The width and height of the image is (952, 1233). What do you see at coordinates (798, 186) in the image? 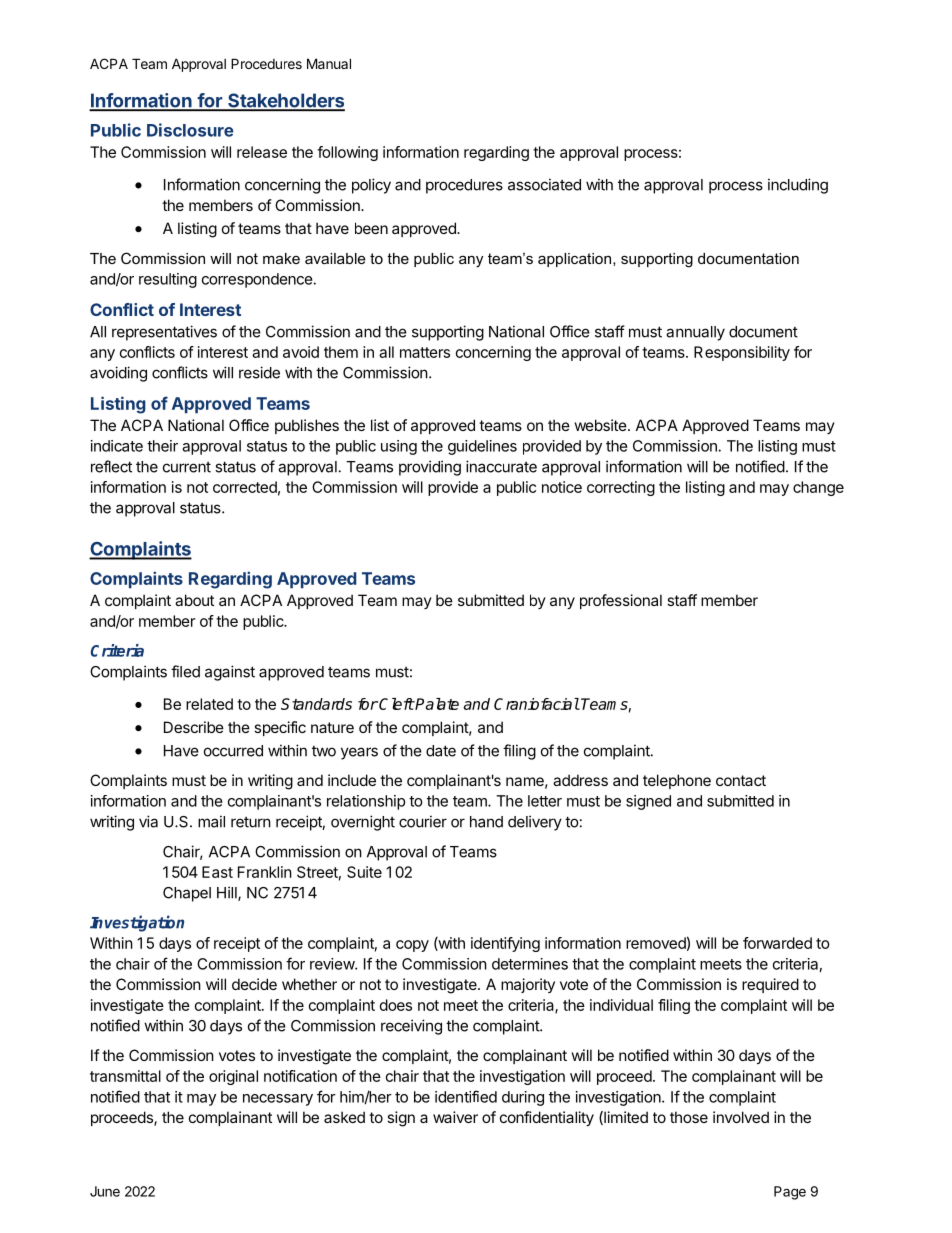
I see `including` at bounding box center [798, 186].
